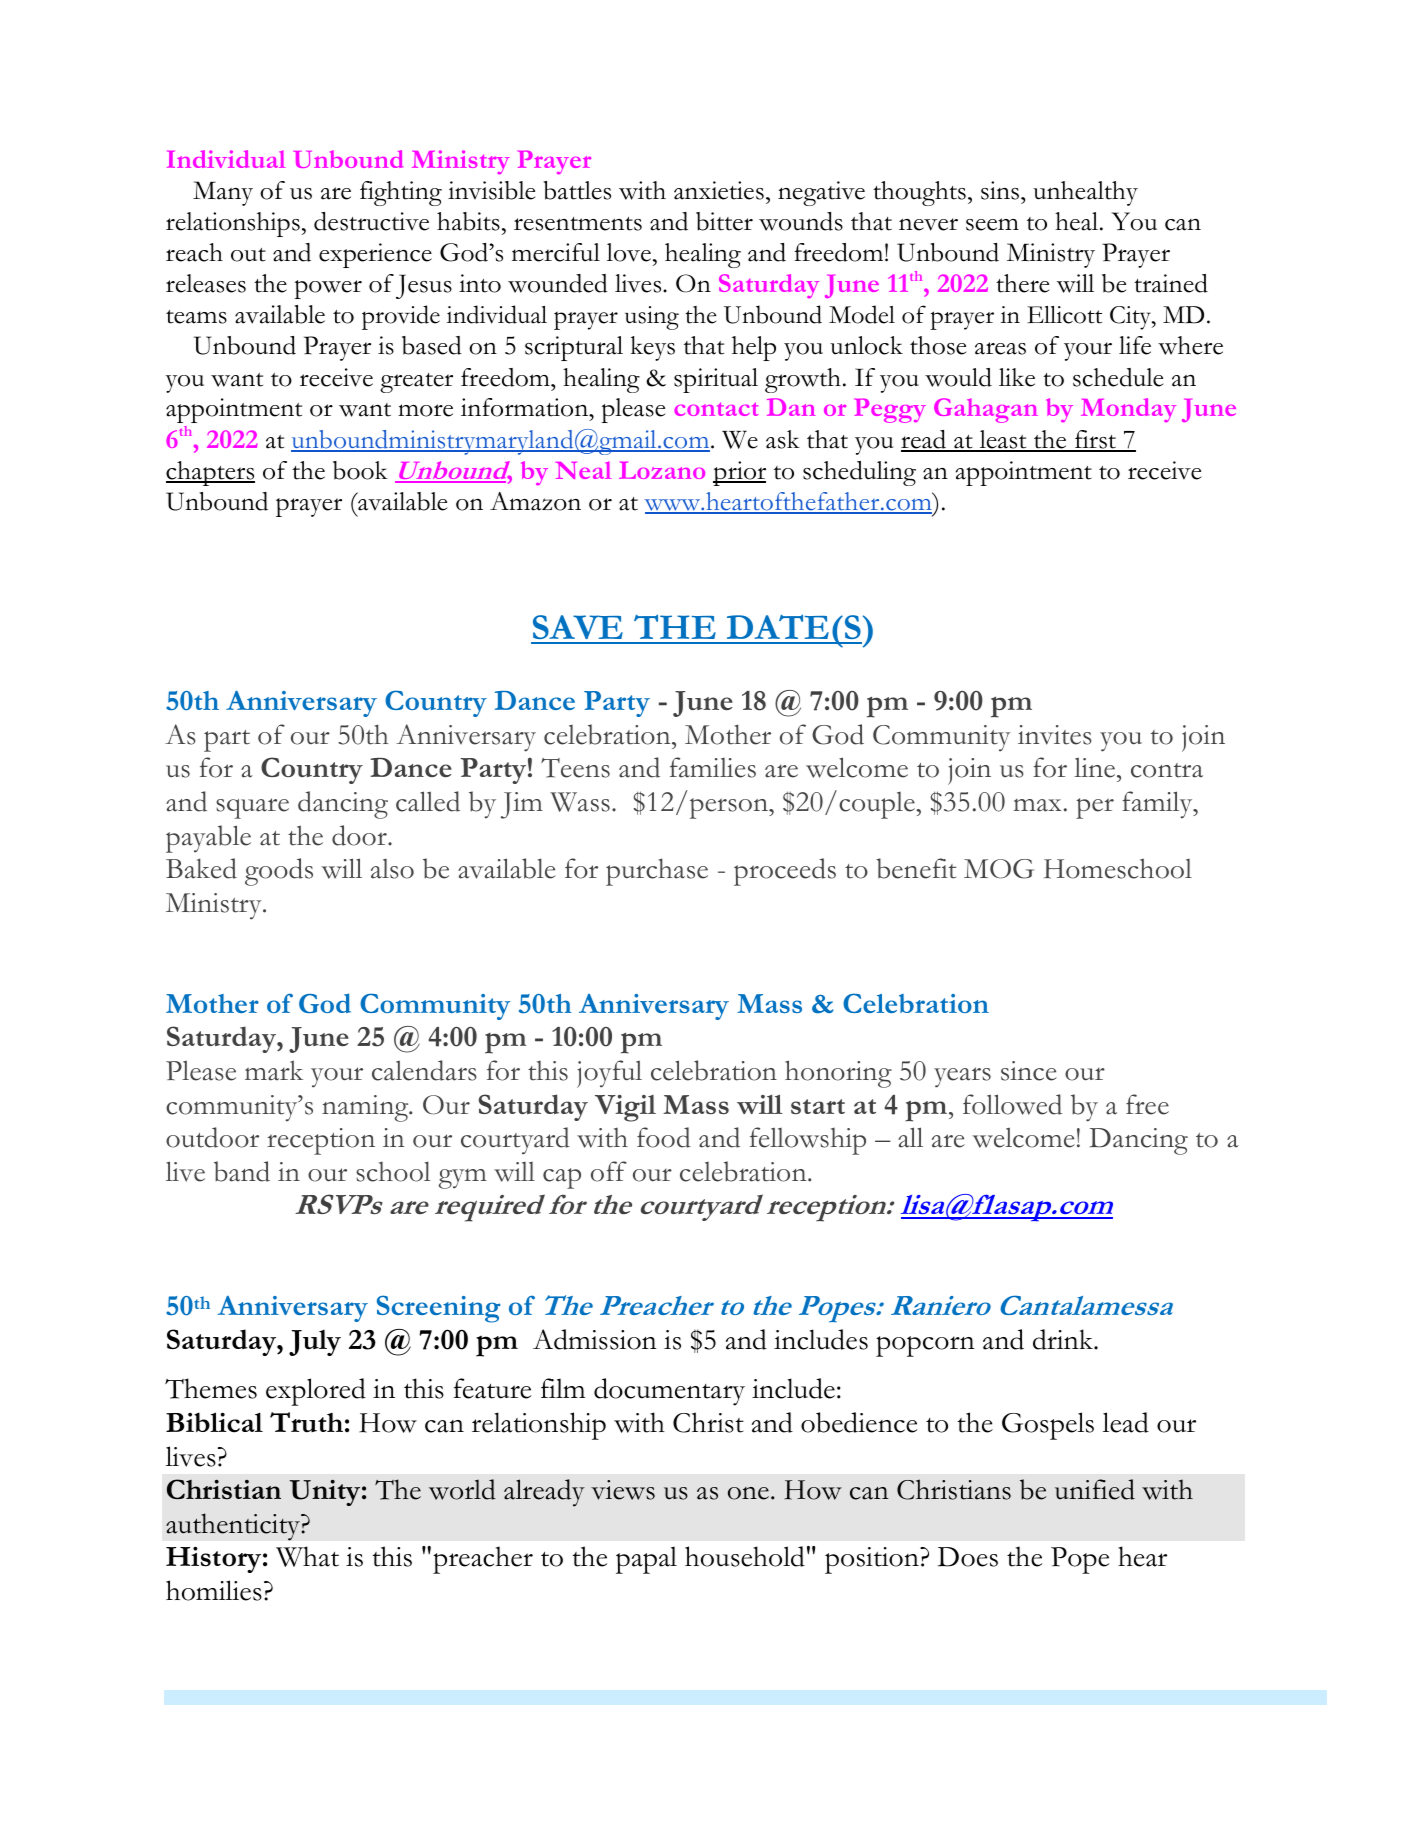  What do you see at coordinates (724, 221) in the document?
I see `bitter` at bounding box center [724, 221].
